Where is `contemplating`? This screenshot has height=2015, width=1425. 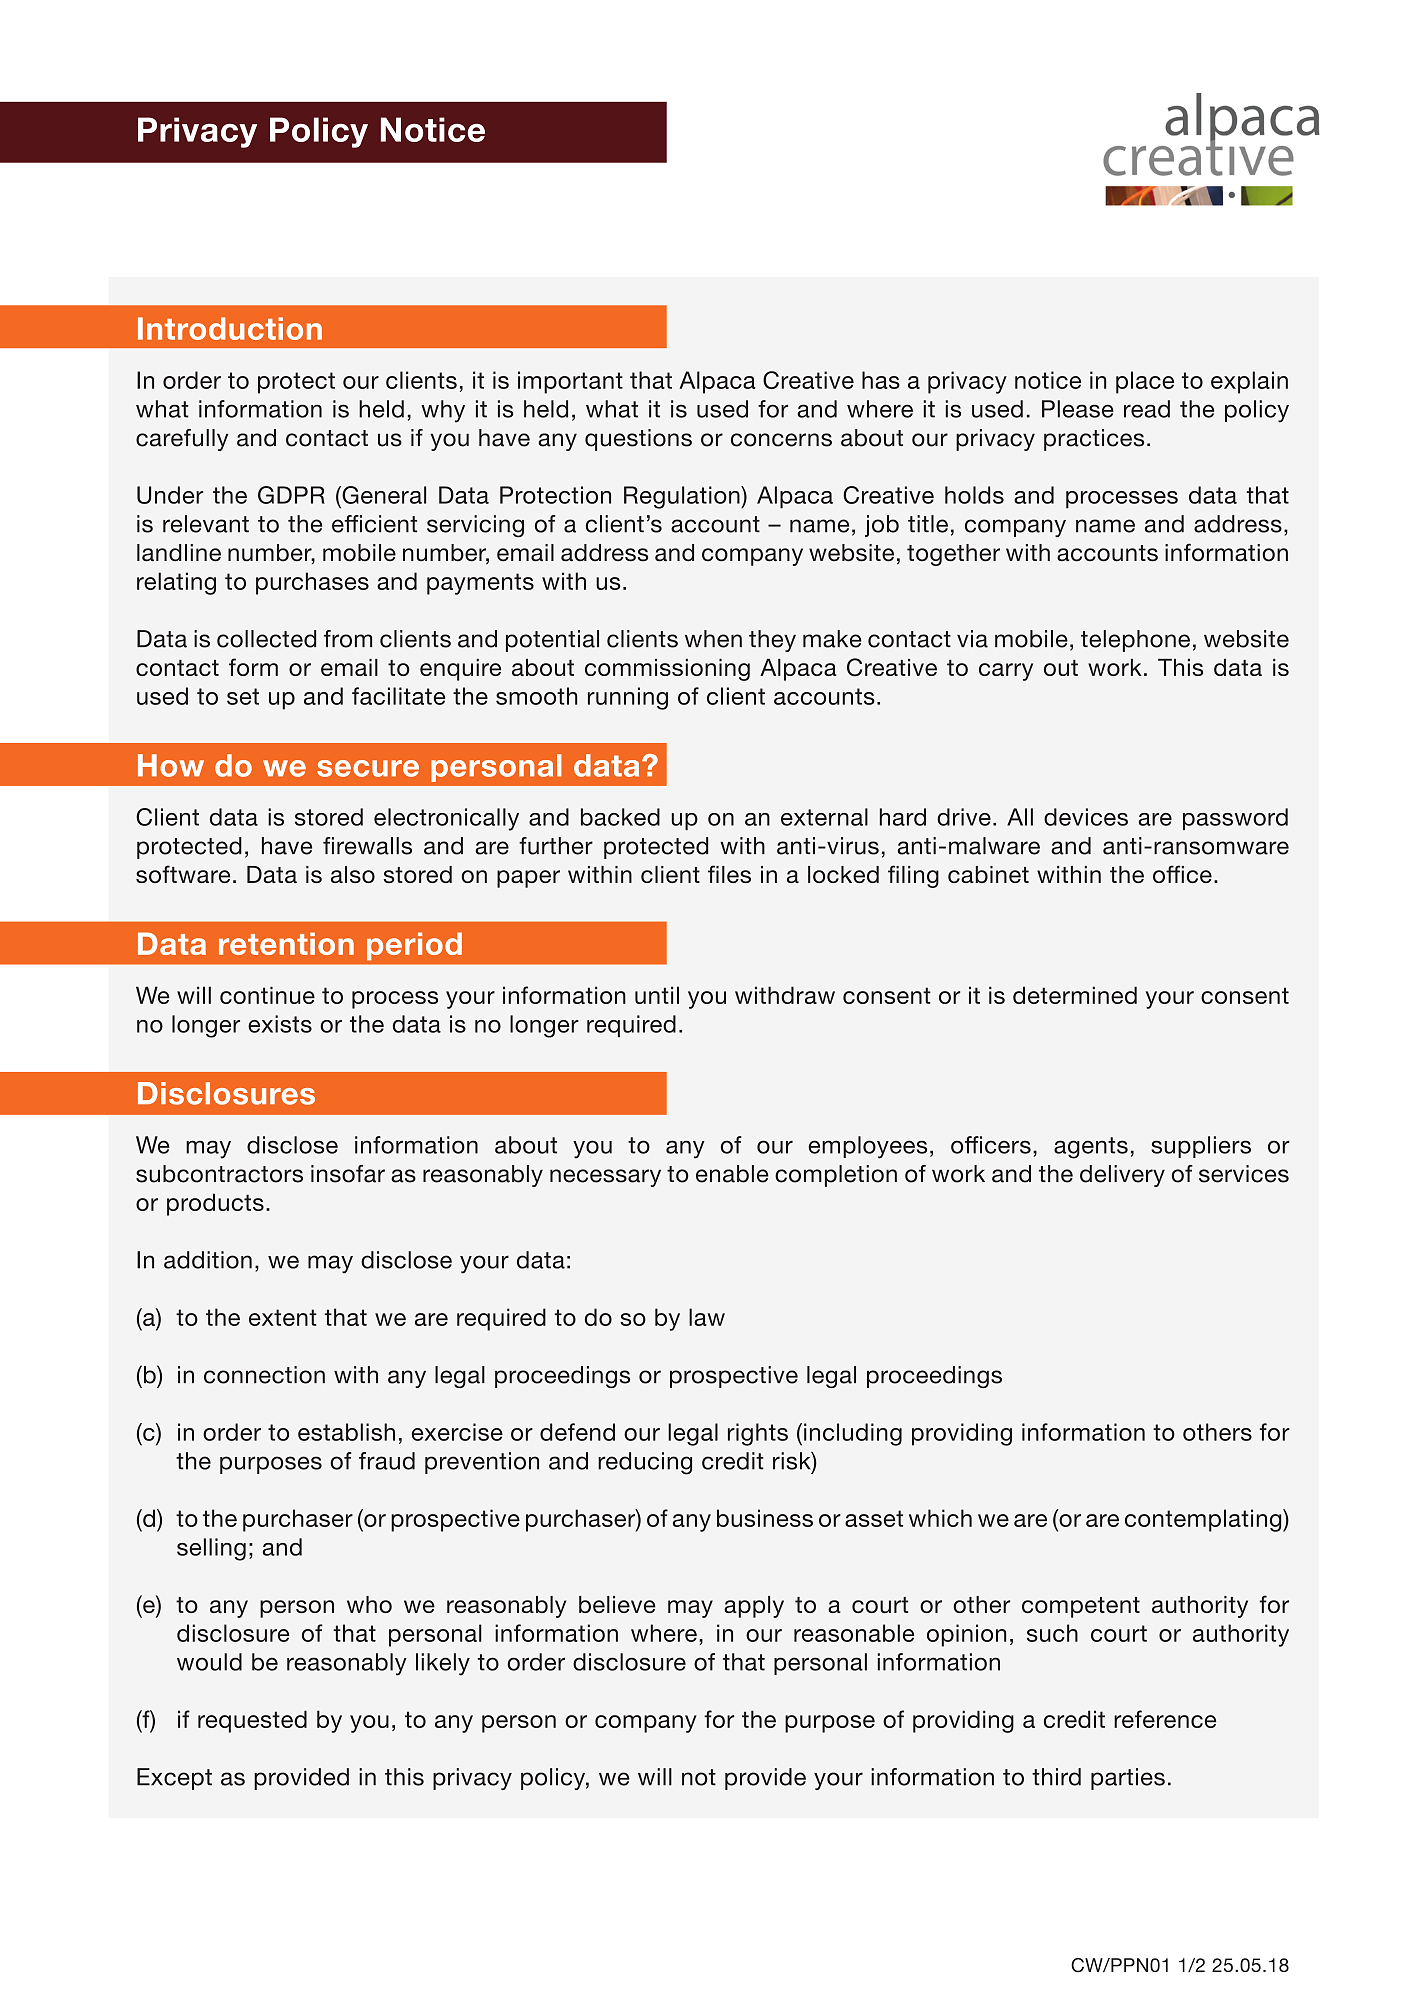
contemplating is located at coordinates (1204, 1520).
